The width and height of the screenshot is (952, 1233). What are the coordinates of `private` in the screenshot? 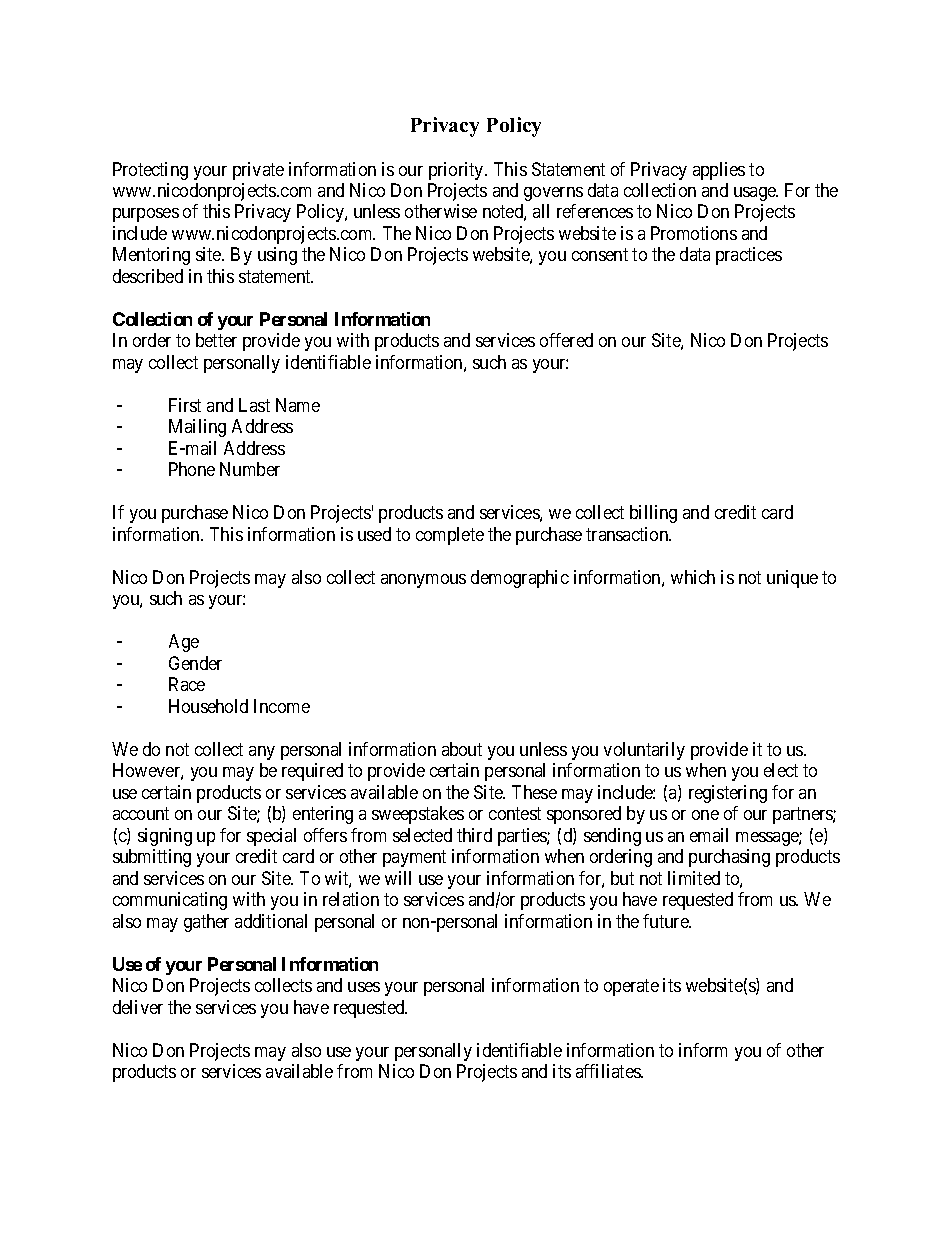 It's located at (258, 171).
